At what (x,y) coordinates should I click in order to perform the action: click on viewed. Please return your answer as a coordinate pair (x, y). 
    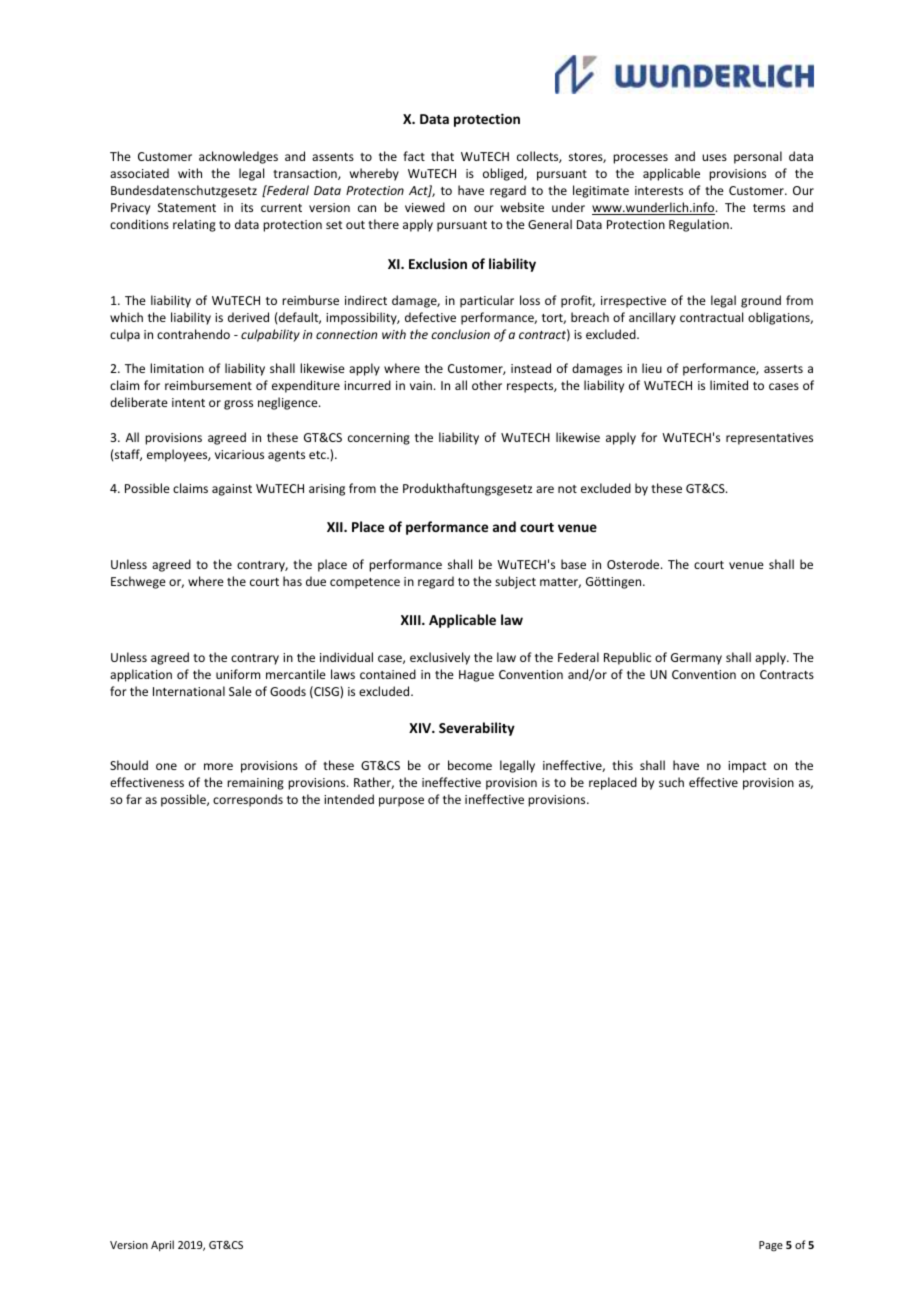
    Looking at the image, I should click on (425, 207).
